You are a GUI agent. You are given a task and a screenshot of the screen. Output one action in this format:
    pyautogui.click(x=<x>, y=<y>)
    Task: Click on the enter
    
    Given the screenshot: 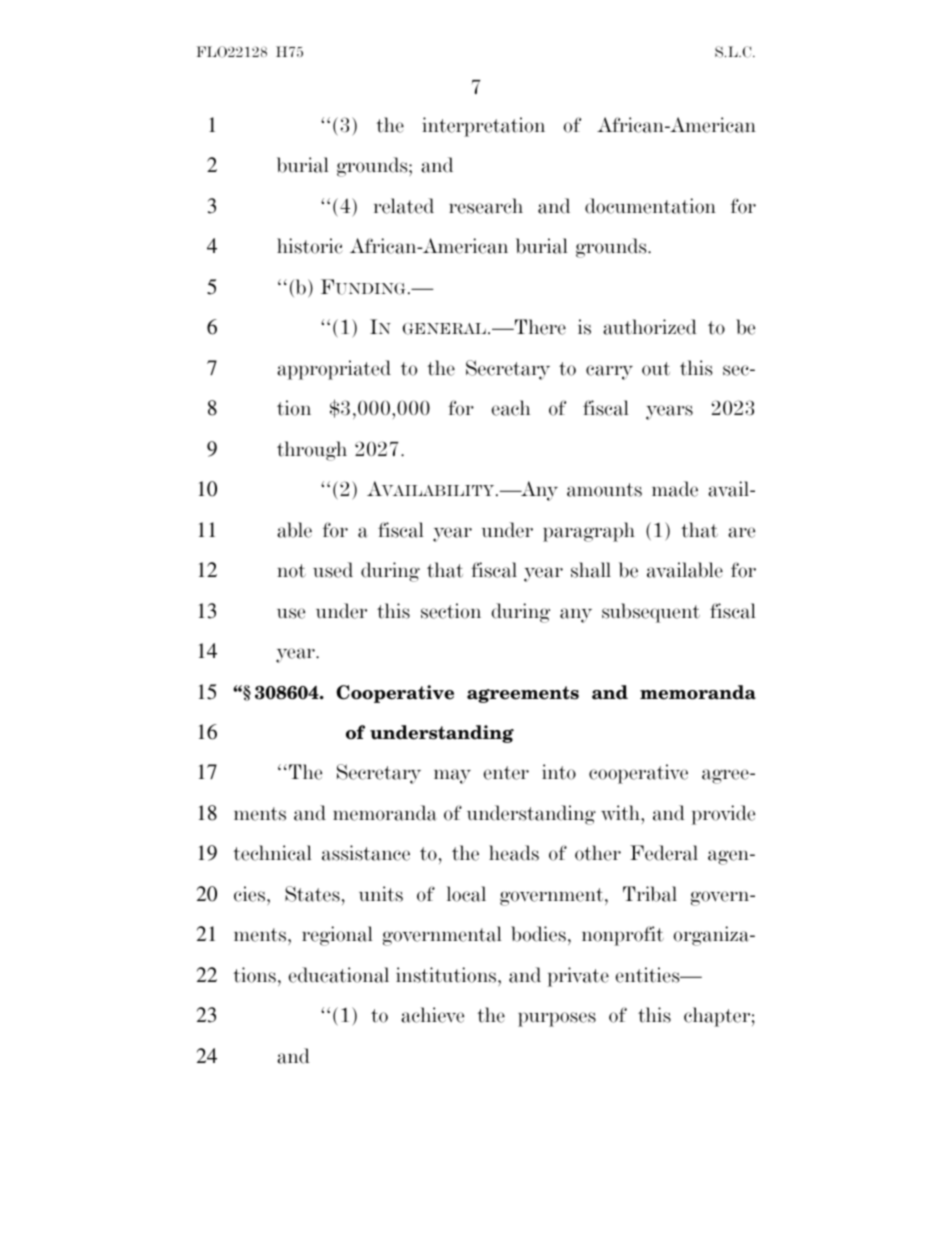 What is the action you would take?
    pyautogui.click(x=506, y=773)
